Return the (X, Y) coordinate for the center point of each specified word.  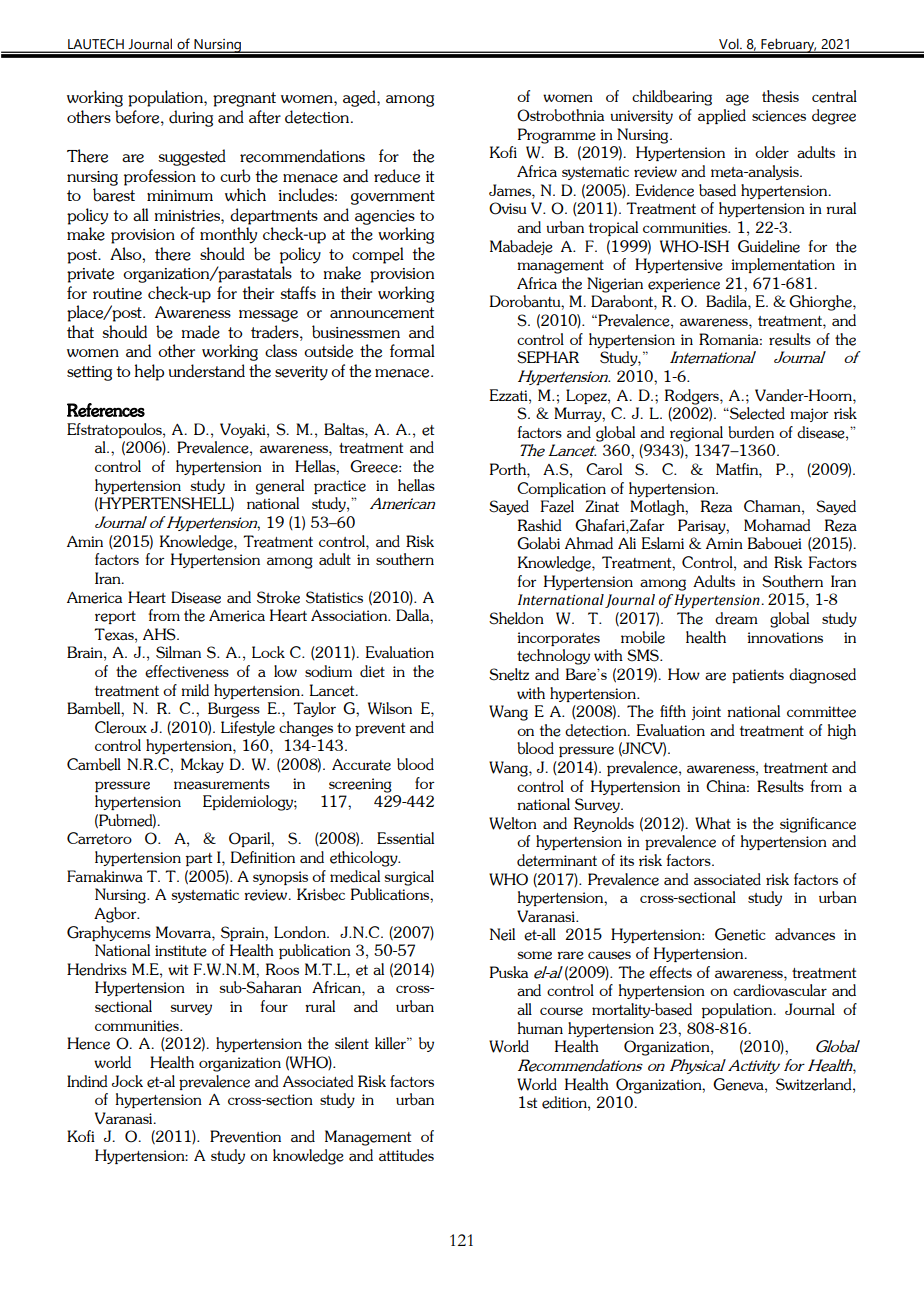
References (106, 410)
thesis (780, 96)
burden (751, 432)
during (191, 118)
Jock (127, 1081)
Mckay (202, 765)
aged (360, 98)
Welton (513, 823)
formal (412, 350)
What (713, 823)
